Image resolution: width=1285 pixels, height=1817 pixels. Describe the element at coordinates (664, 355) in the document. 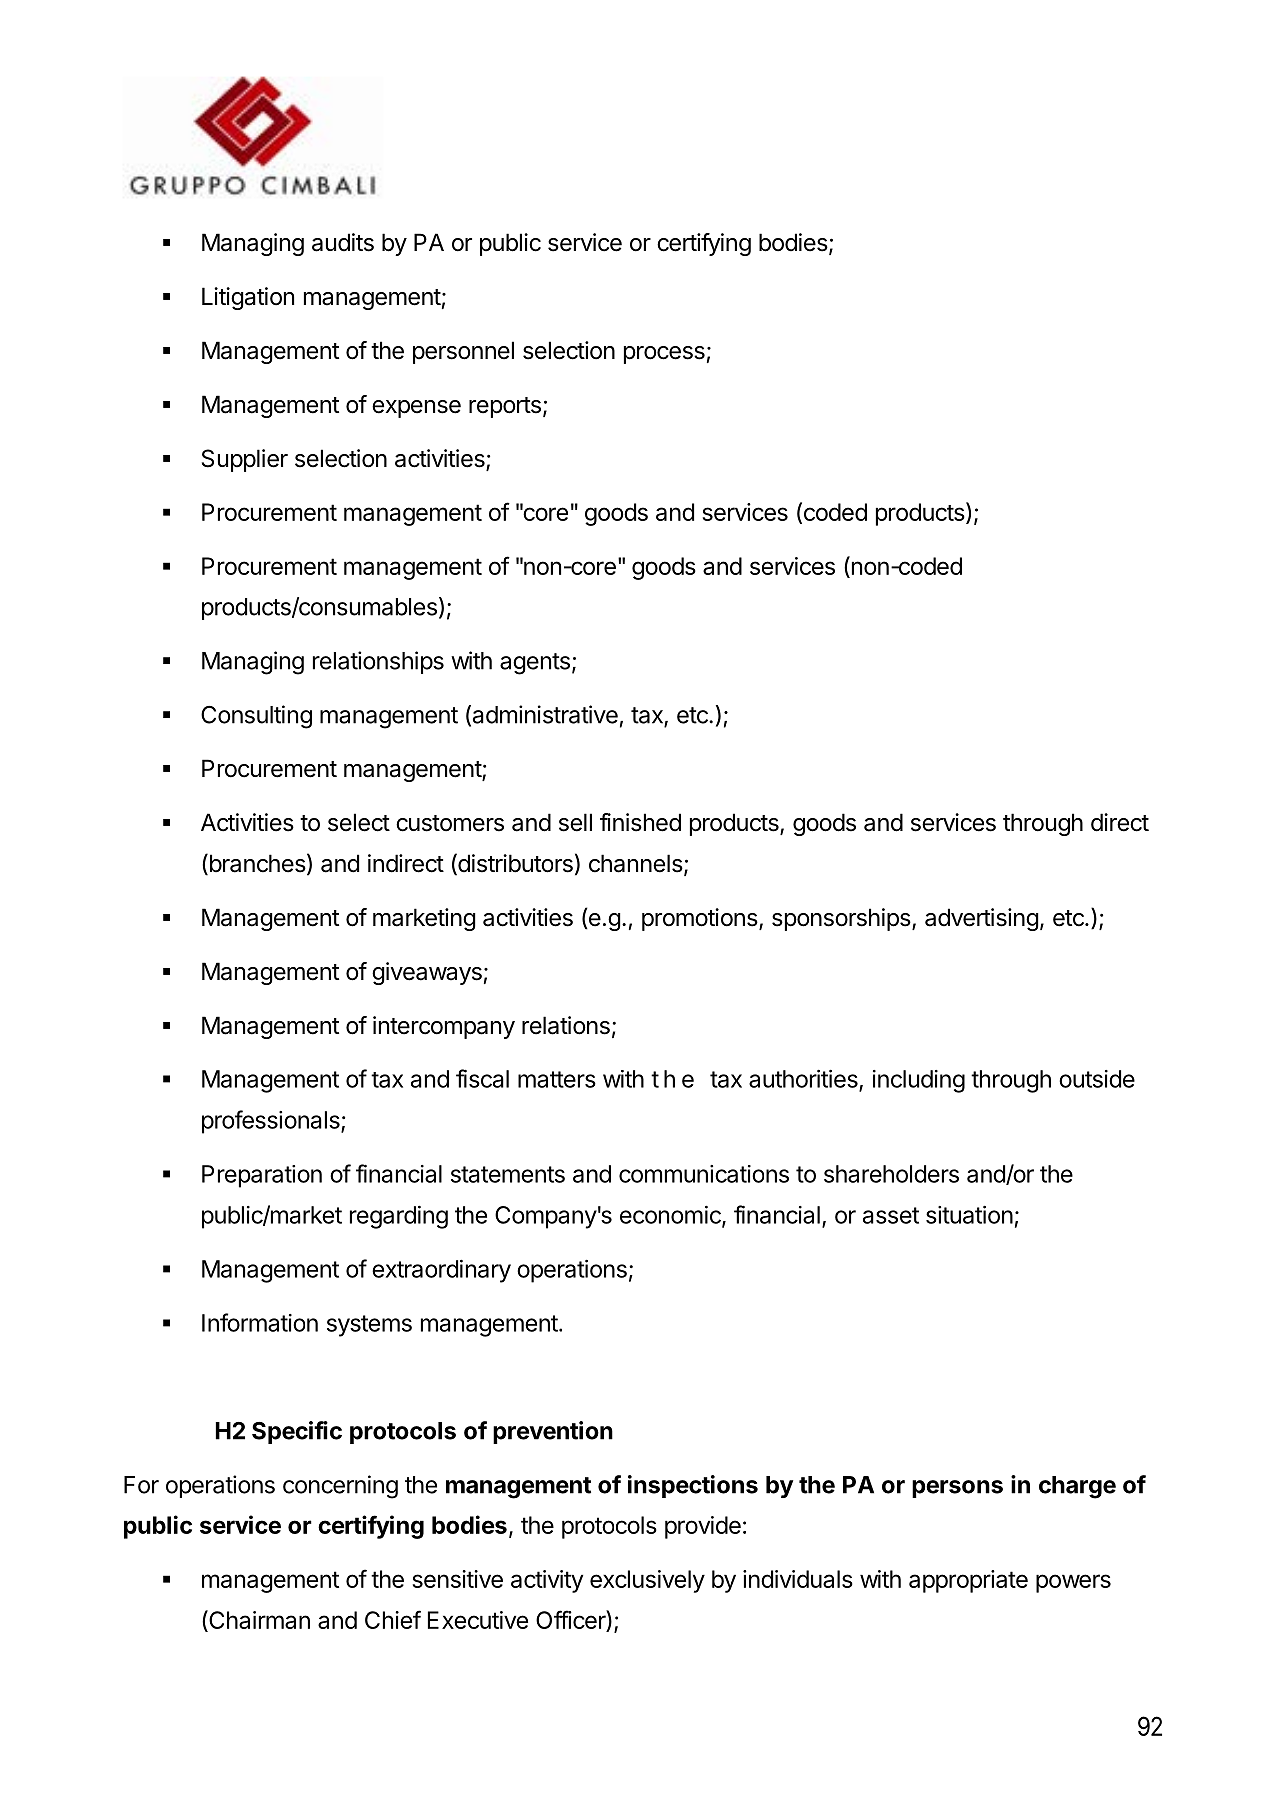

I see `process` at that location.
